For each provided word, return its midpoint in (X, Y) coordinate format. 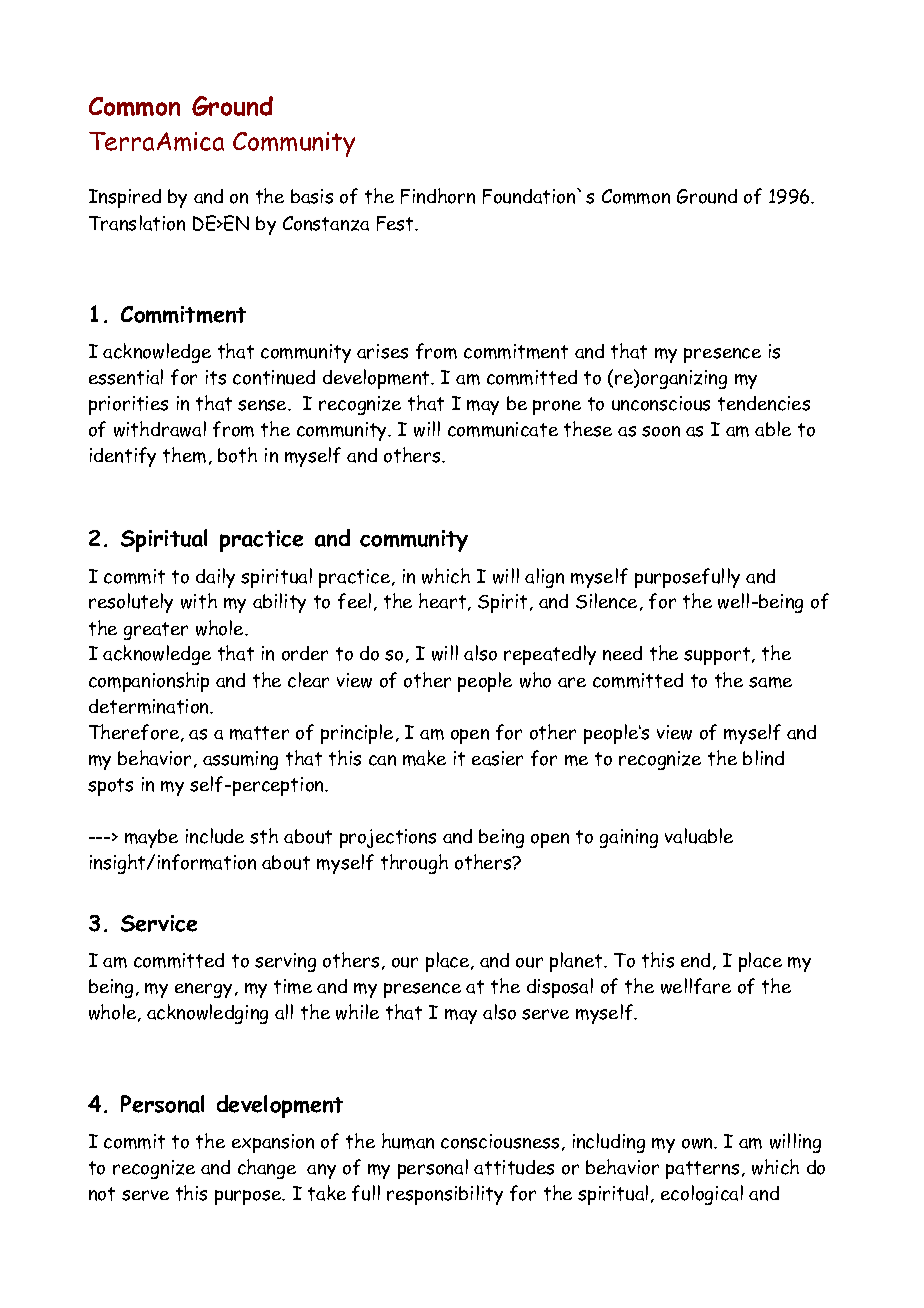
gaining (629, 838)
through (414, 864)
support (718, 656)
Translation (137, 223)
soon (661, 431)
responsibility (445, 1195)
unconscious (661, 403)
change (267, 1169)
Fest (396, 223)
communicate (503, 429)
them (184, 455)
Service (159, 923)
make (424, 758)
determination (150, 706)
